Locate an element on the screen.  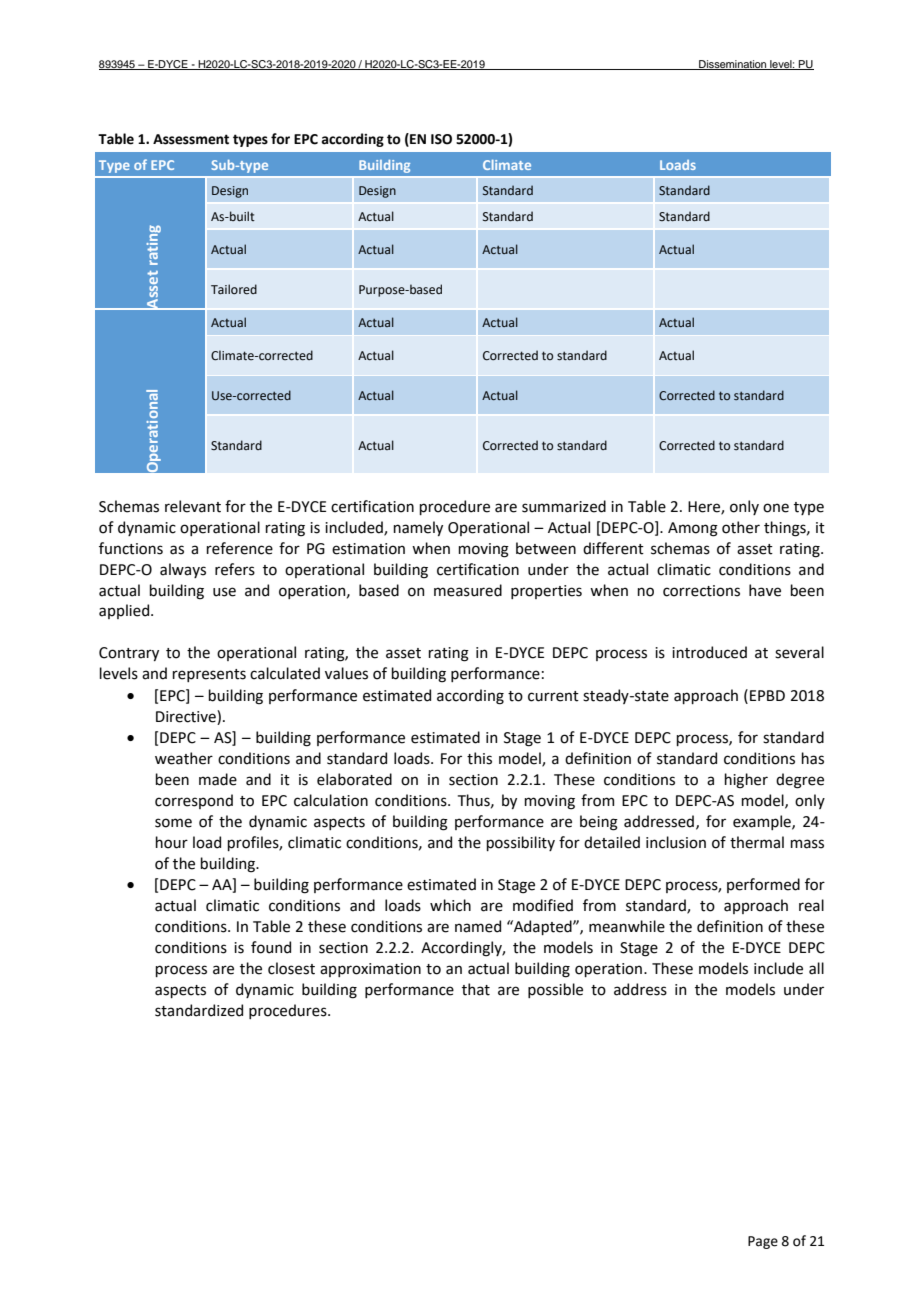
Page is located at coordinates (763, 1242).
